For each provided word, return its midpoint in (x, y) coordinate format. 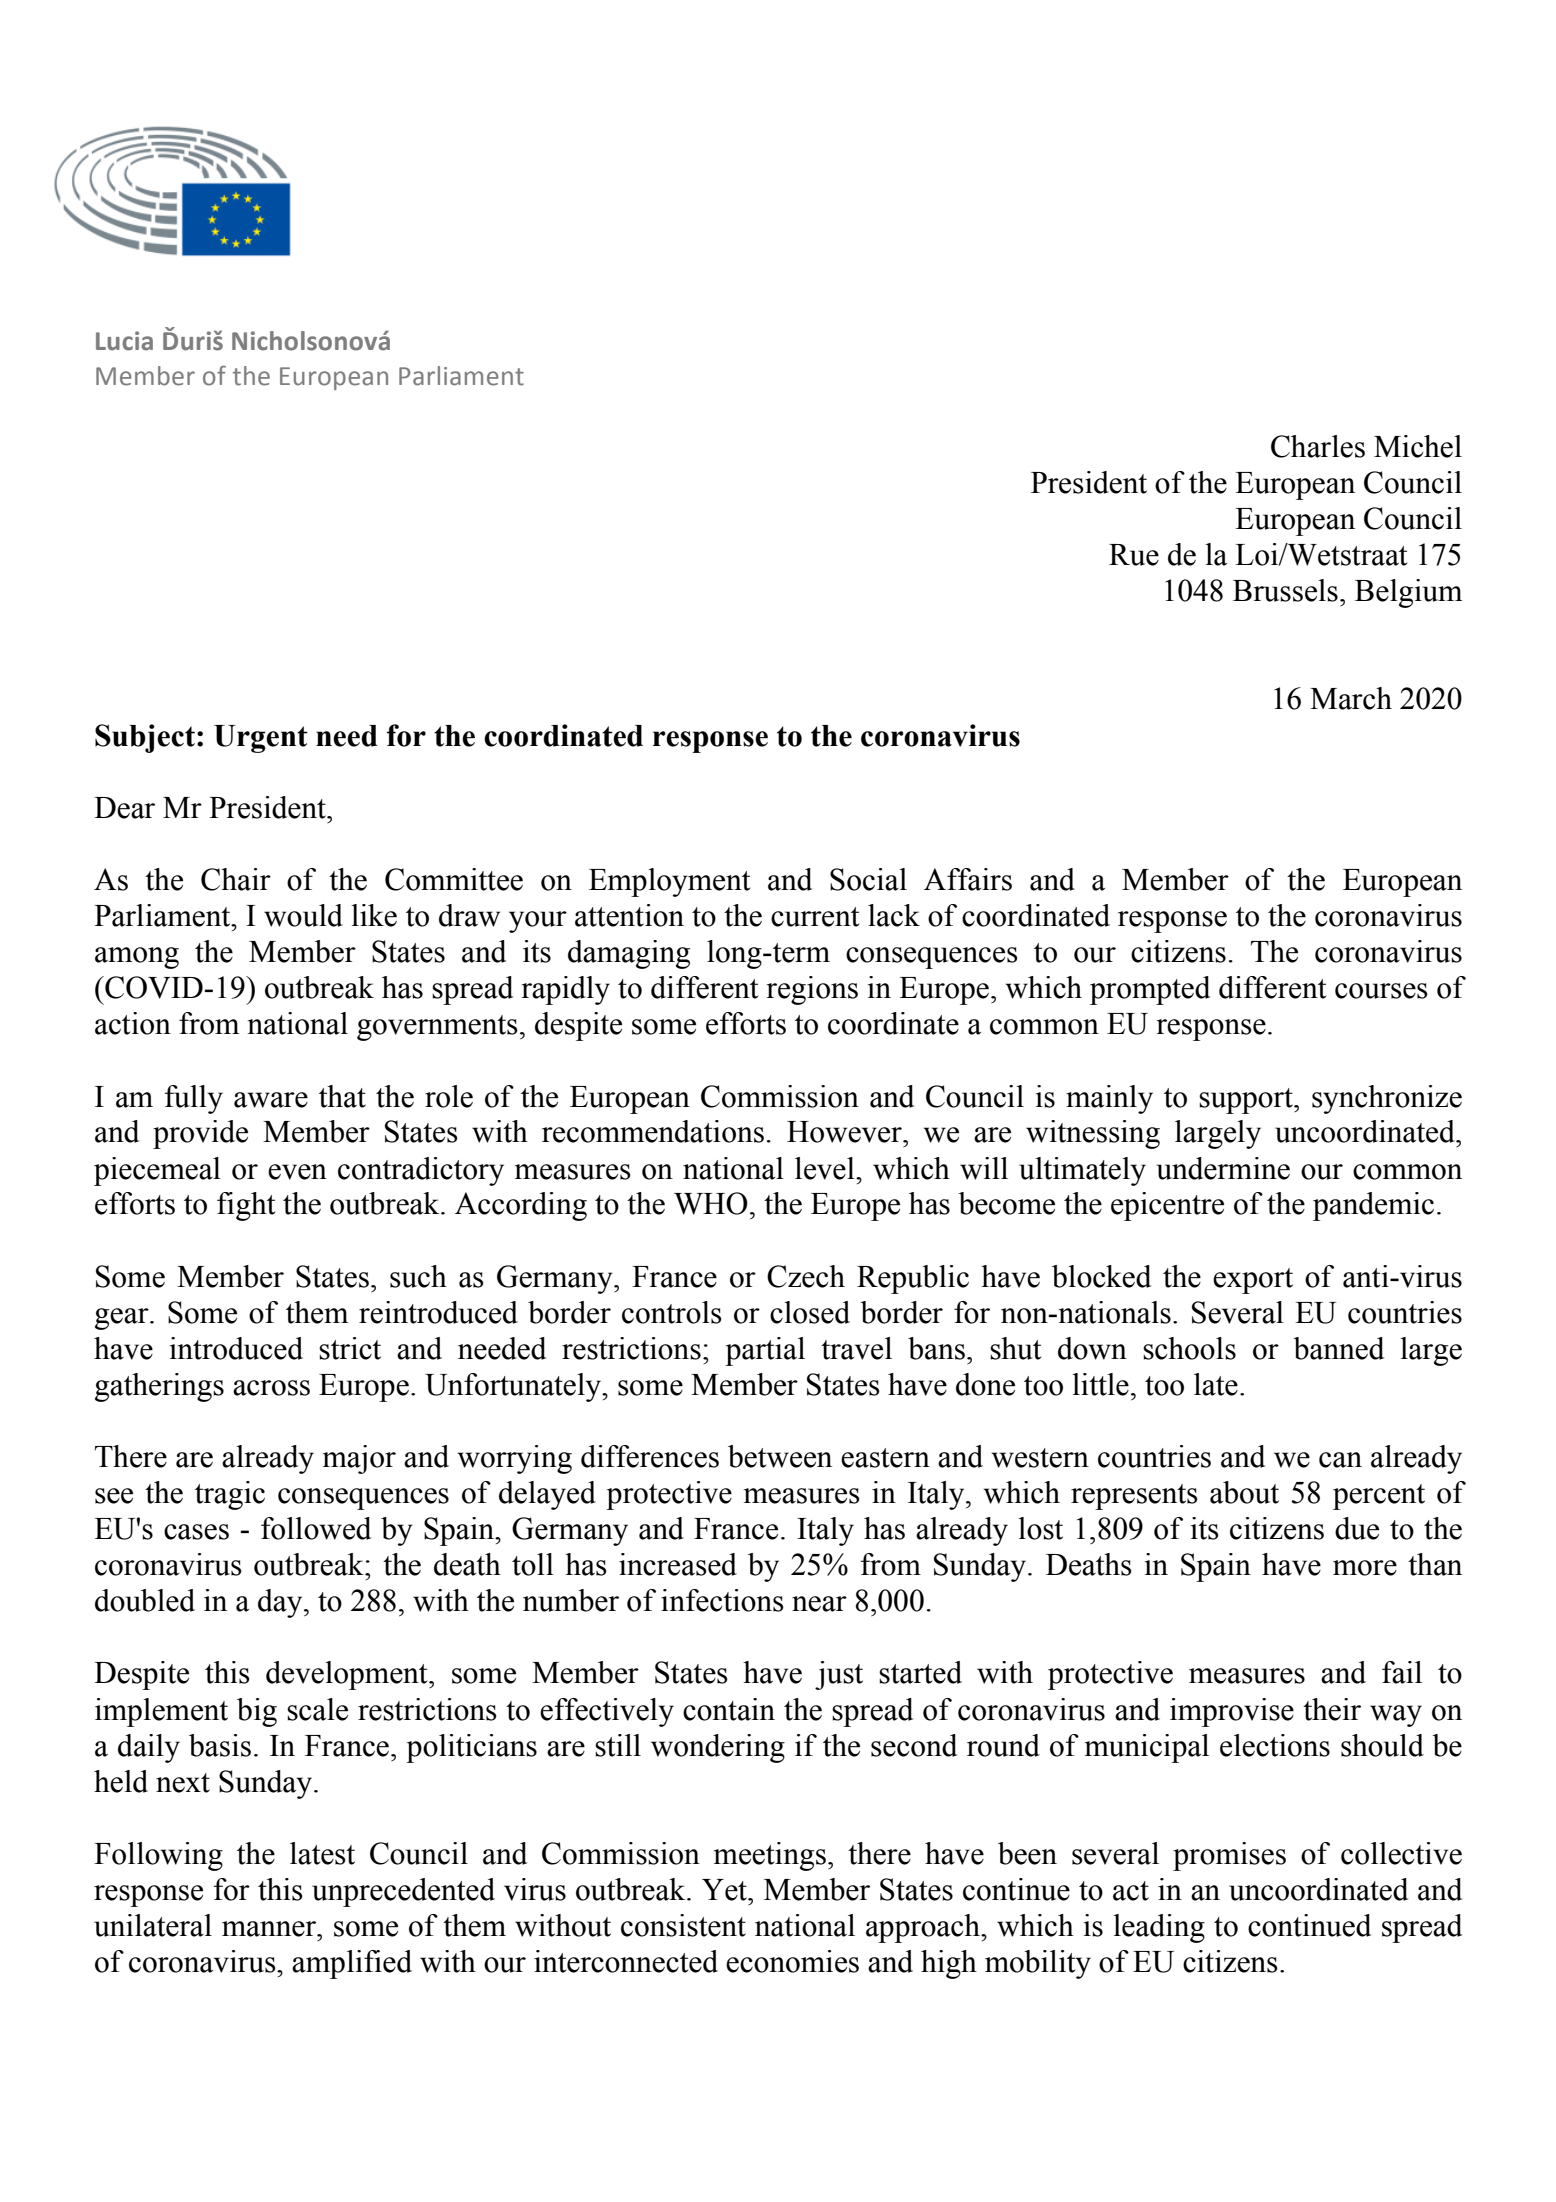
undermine (1223, 1168)
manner (270, 1929)
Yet (725, 1890)
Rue (1134, 555)
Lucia (124, 341)
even (297, 1172)
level (826, 1168)
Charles (1318, 446)
